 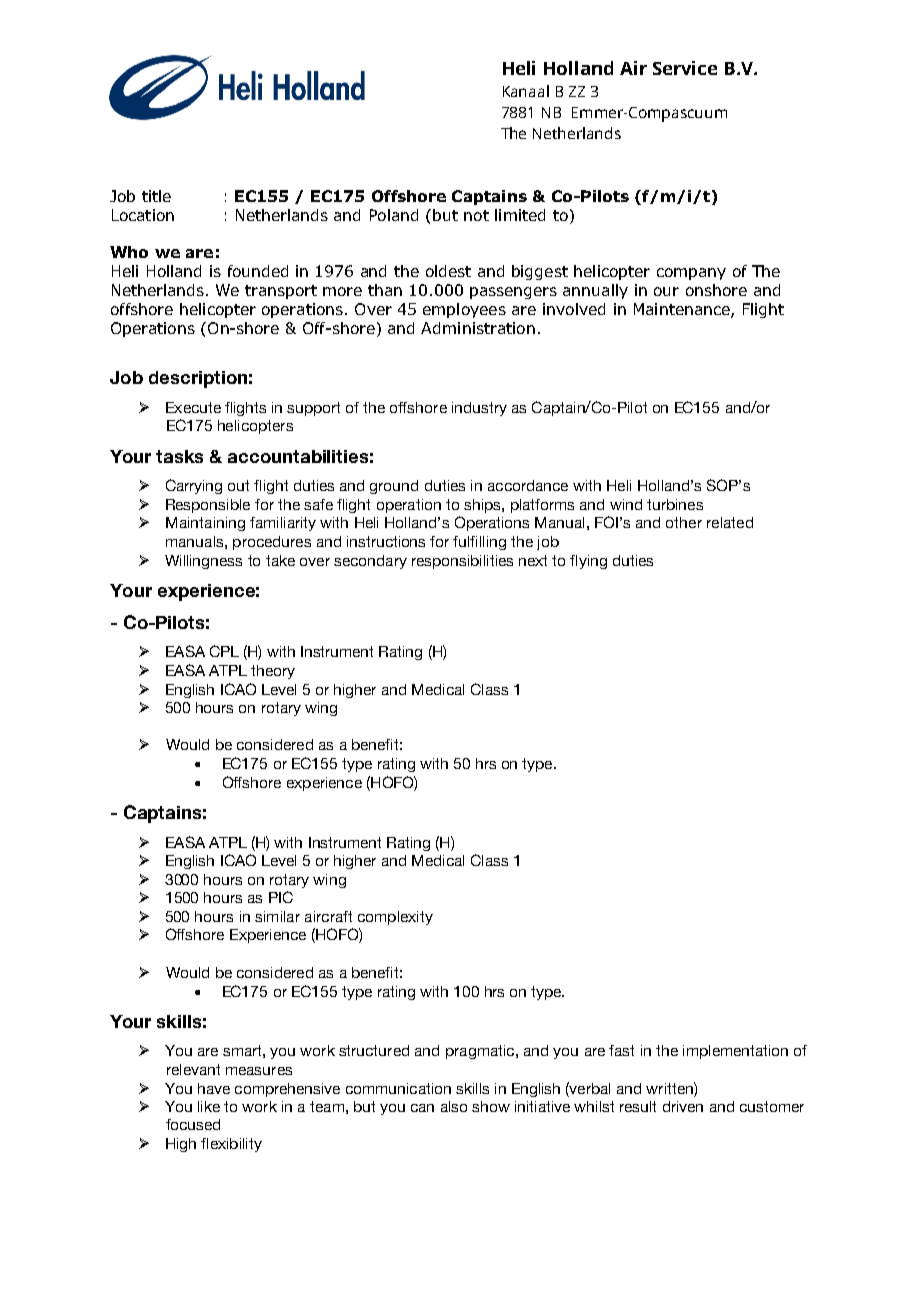 What do you see at coordinates (685, 68) in the screenshot?
I see `Service` at bounding box center [685, 68].
